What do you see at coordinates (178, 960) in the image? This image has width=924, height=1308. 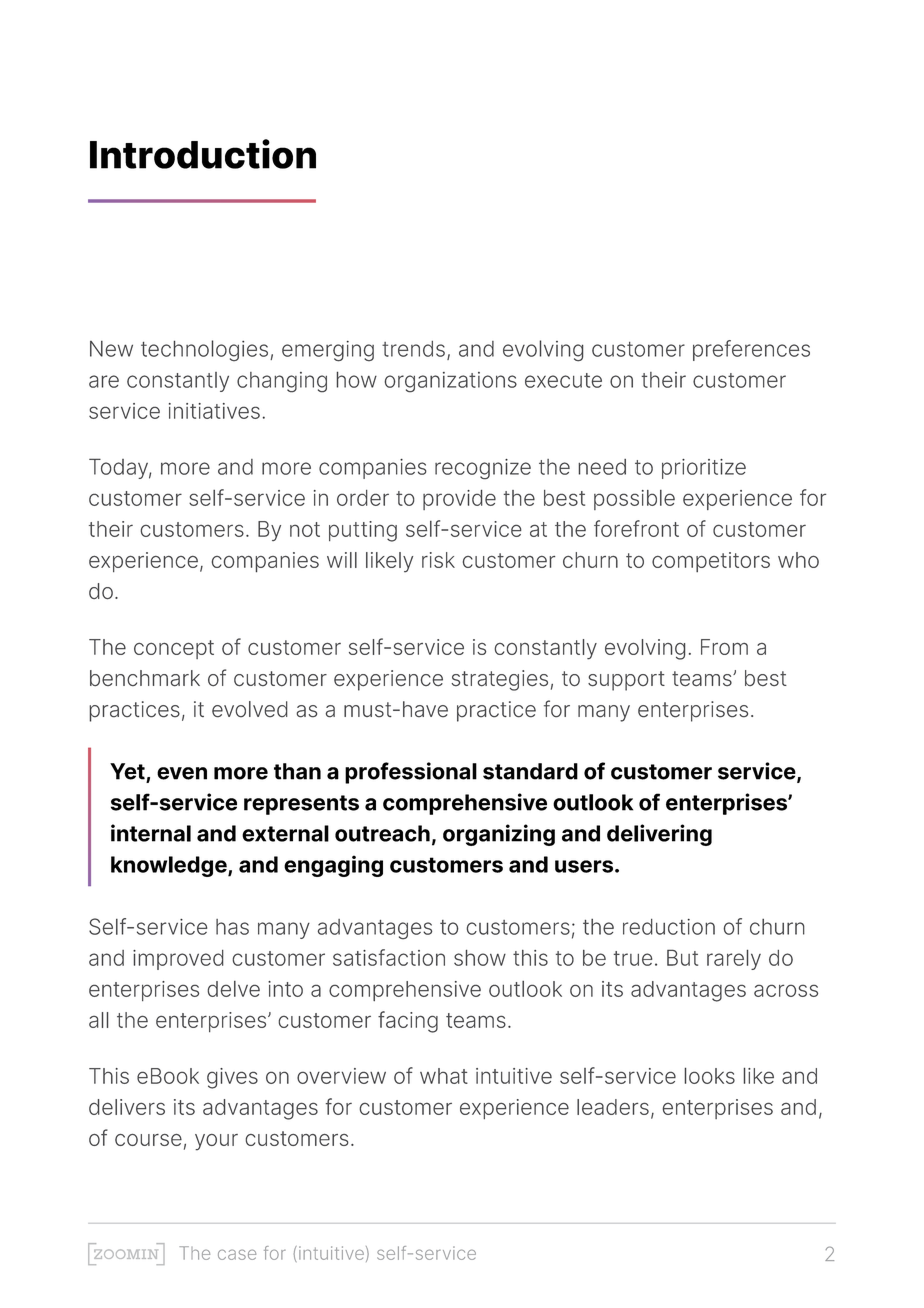 I see `improved` at bounding box center [178, 960].
